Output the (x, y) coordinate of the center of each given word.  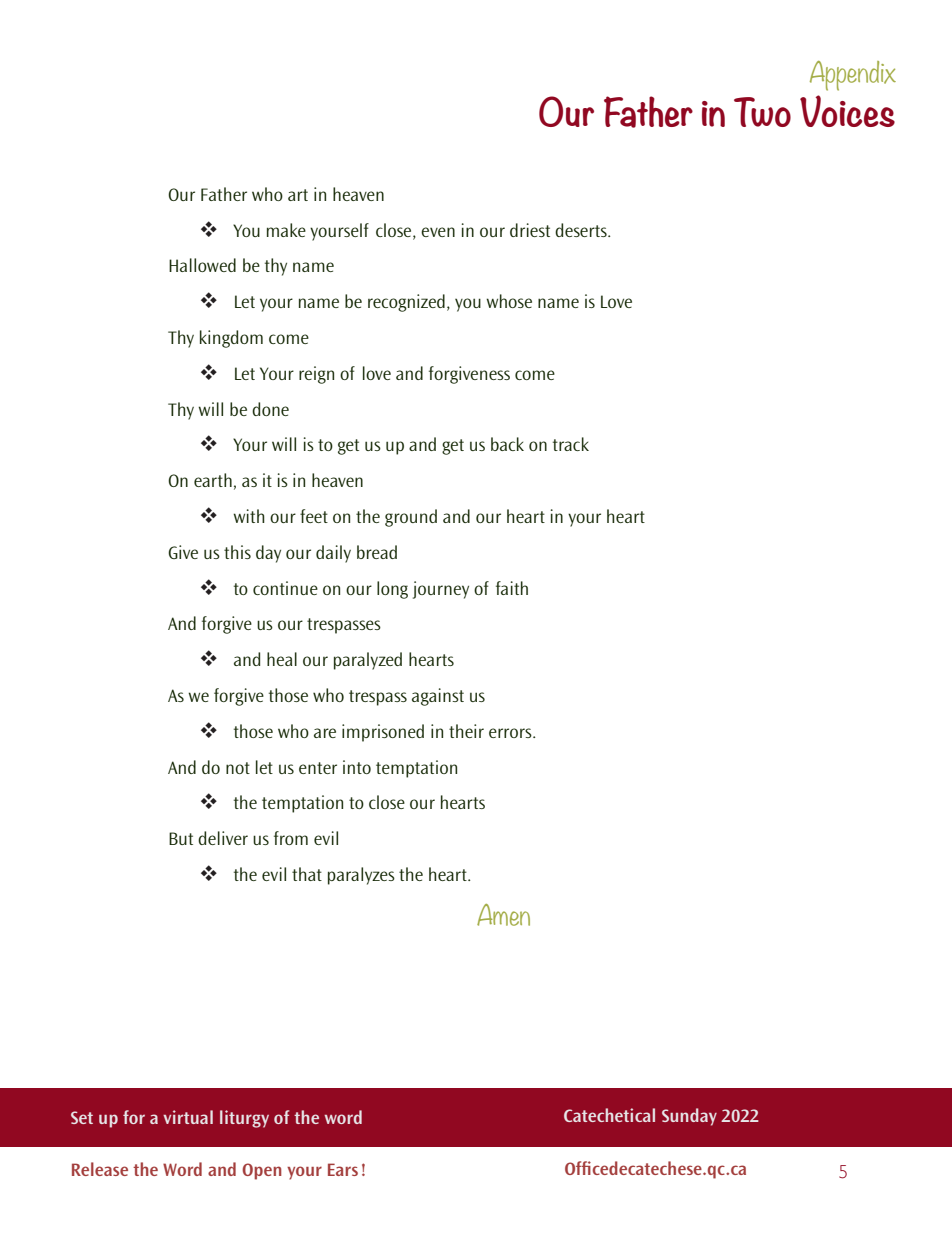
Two (762, 112)
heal (282, 659)
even (438, 232)
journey (441, 590)
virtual (188, 1117)
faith (512, 588)
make (286, 230)
